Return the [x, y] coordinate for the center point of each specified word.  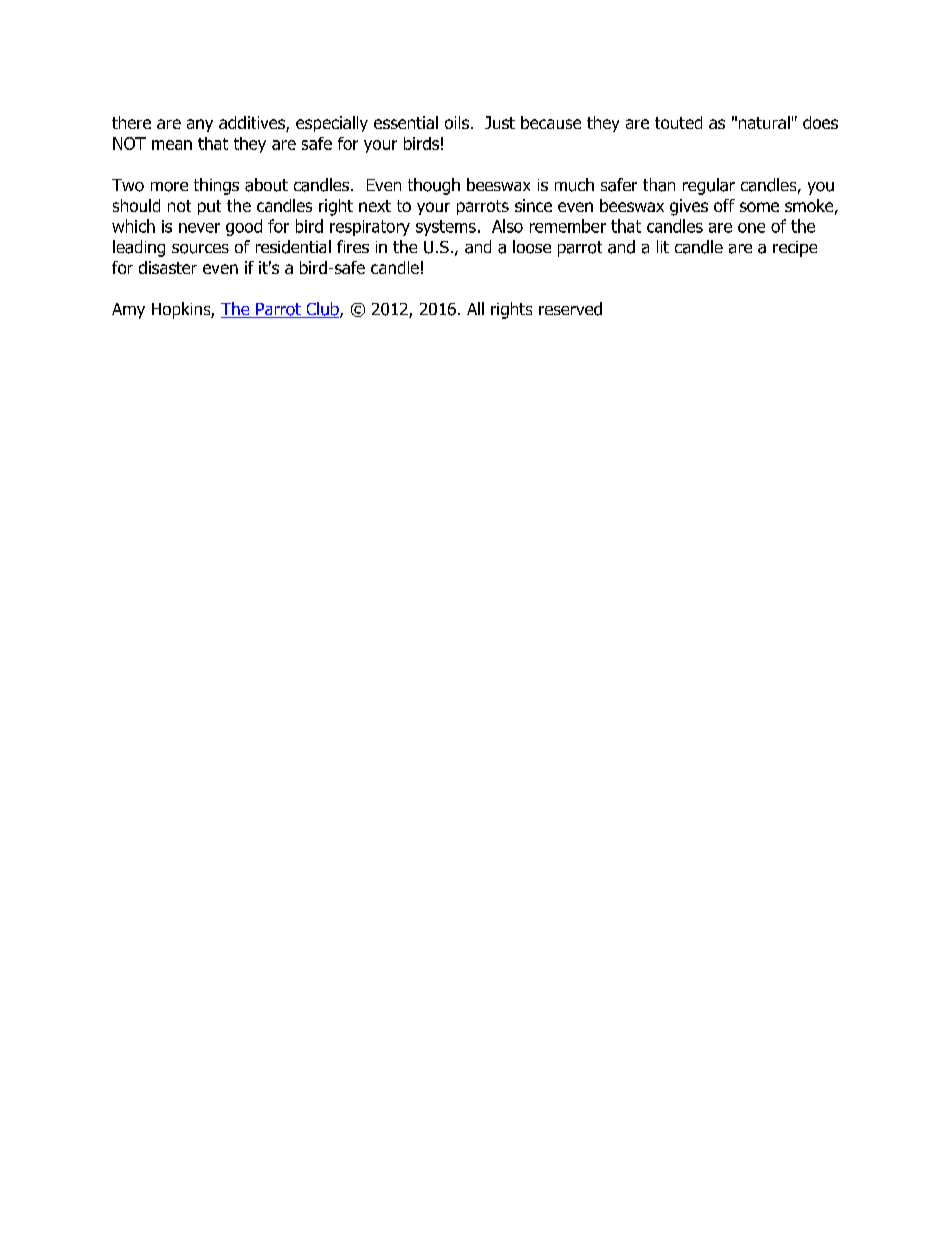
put [209, 207]
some [759, 207]
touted [678, 122]
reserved [570, 309]
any [200, 125]
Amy [128, 311]
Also [507, 226]
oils [457, 122]
